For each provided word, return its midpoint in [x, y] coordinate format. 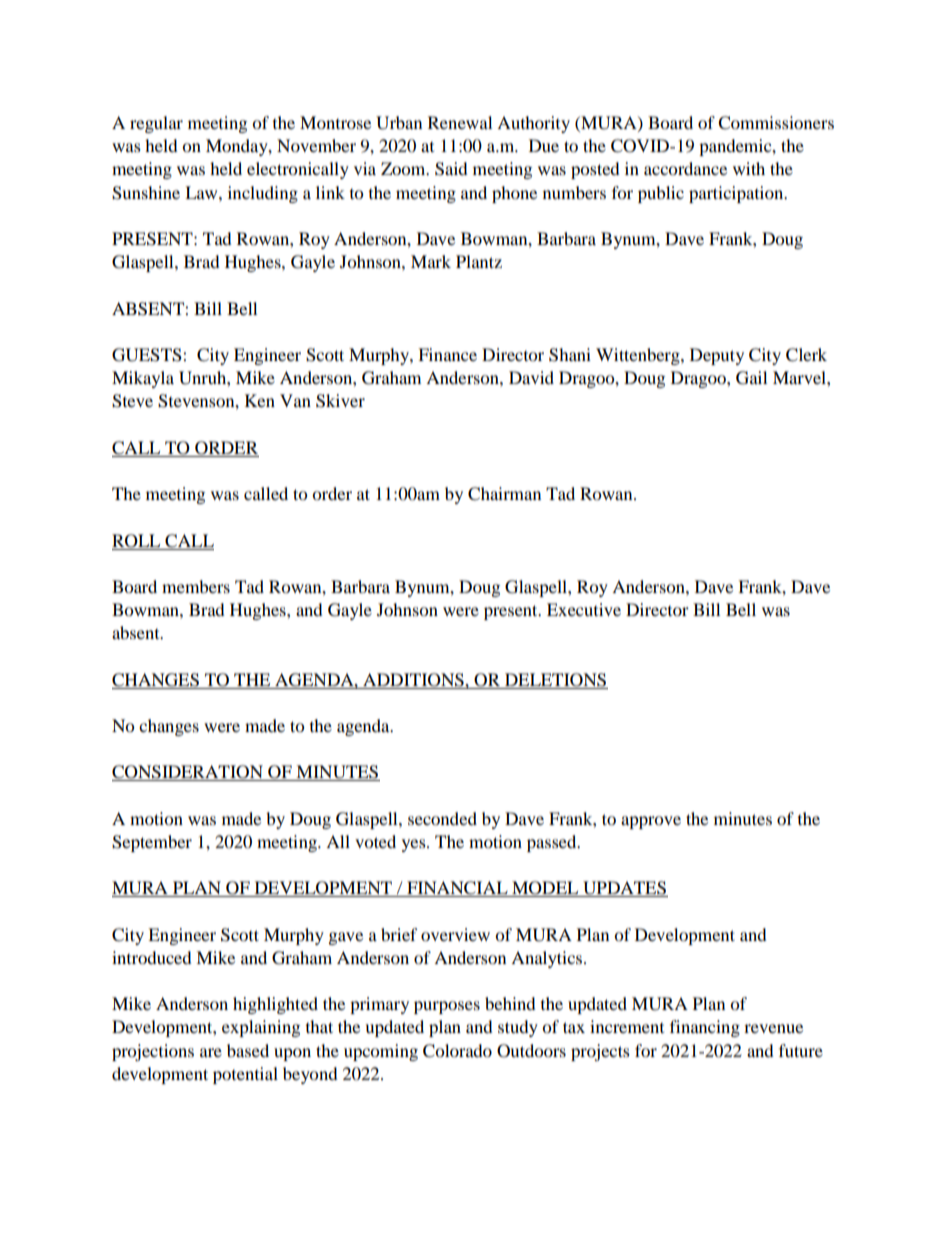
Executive [584, 609]
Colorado [457, 1051]
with [749, 168]
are [211, 1052]
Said [451, 169]
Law [202, 192]
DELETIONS [555, 680]
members [196, 586]
